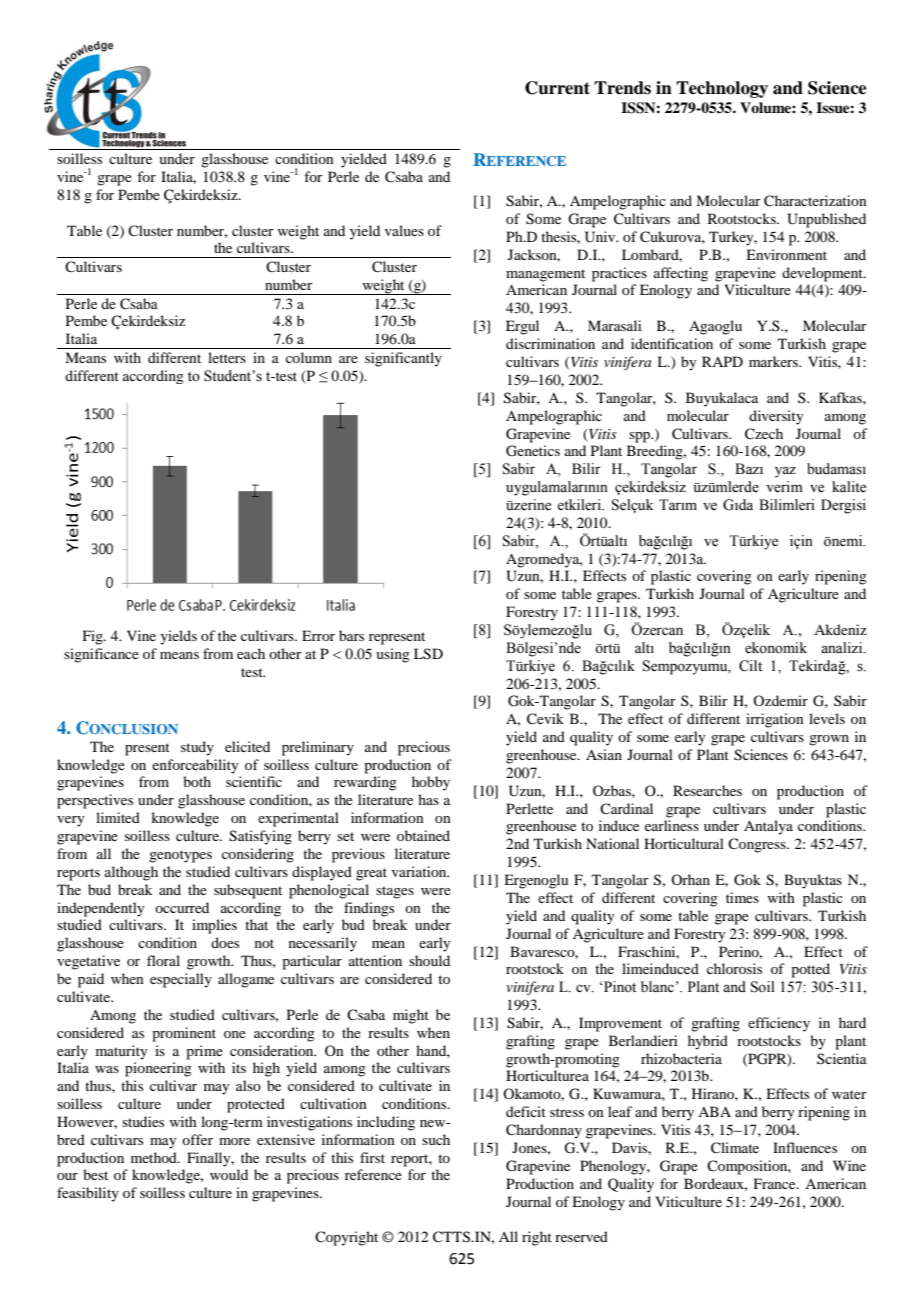 Image resolution: width=924 pixels, height=1308 pixels. I want to click on values, so click(404, 230).
